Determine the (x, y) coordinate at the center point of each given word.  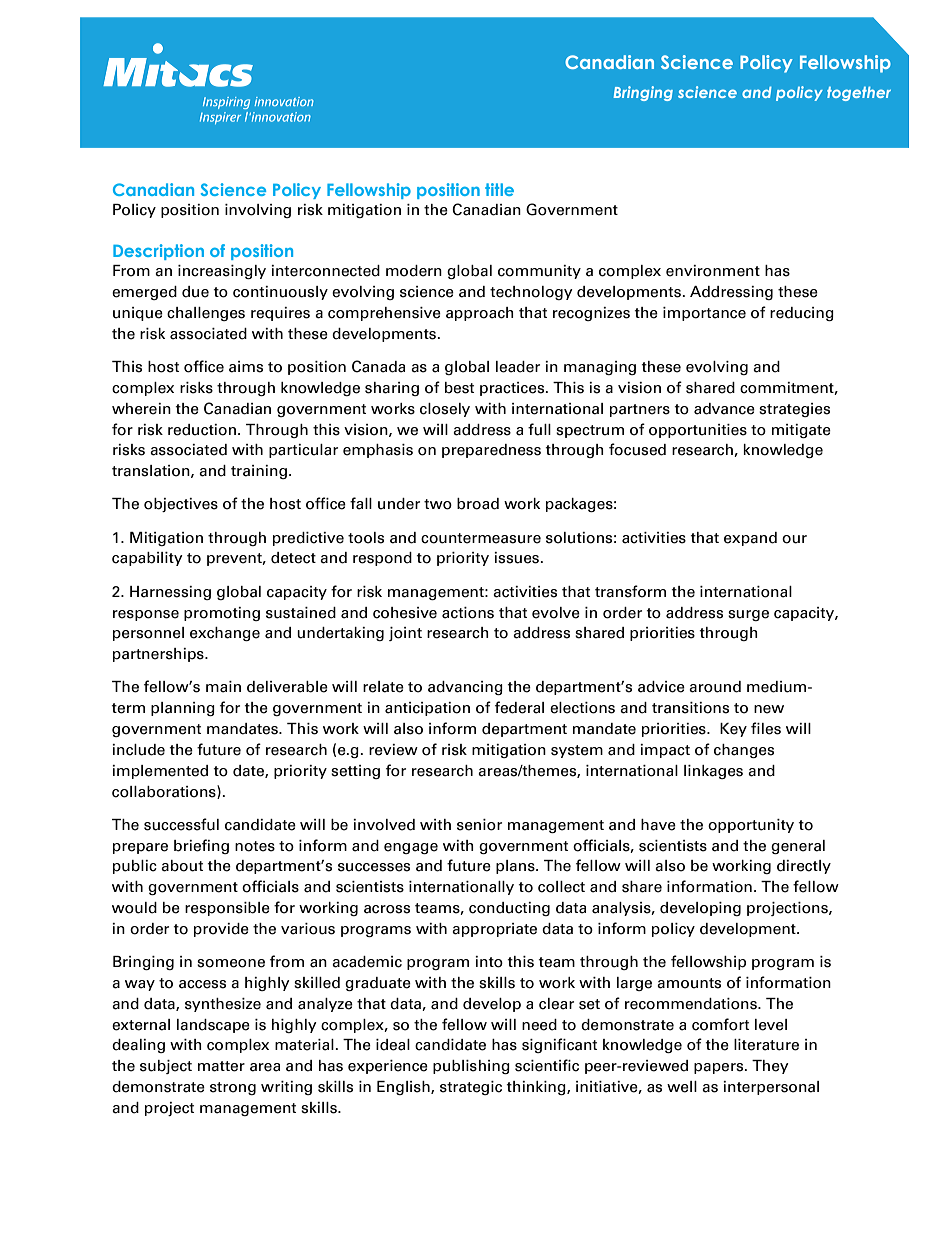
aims (246, 367)
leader (518, 367)
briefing (201, 846)
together (859, 93)
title (499, 189)
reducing (802, 314)
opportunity (751, 826)
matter (221, 1066)
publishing (471, 1067)
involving (258, 211)
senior (479, 825)
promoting (222, 614)
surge (748, 615)
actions (468, 613)
